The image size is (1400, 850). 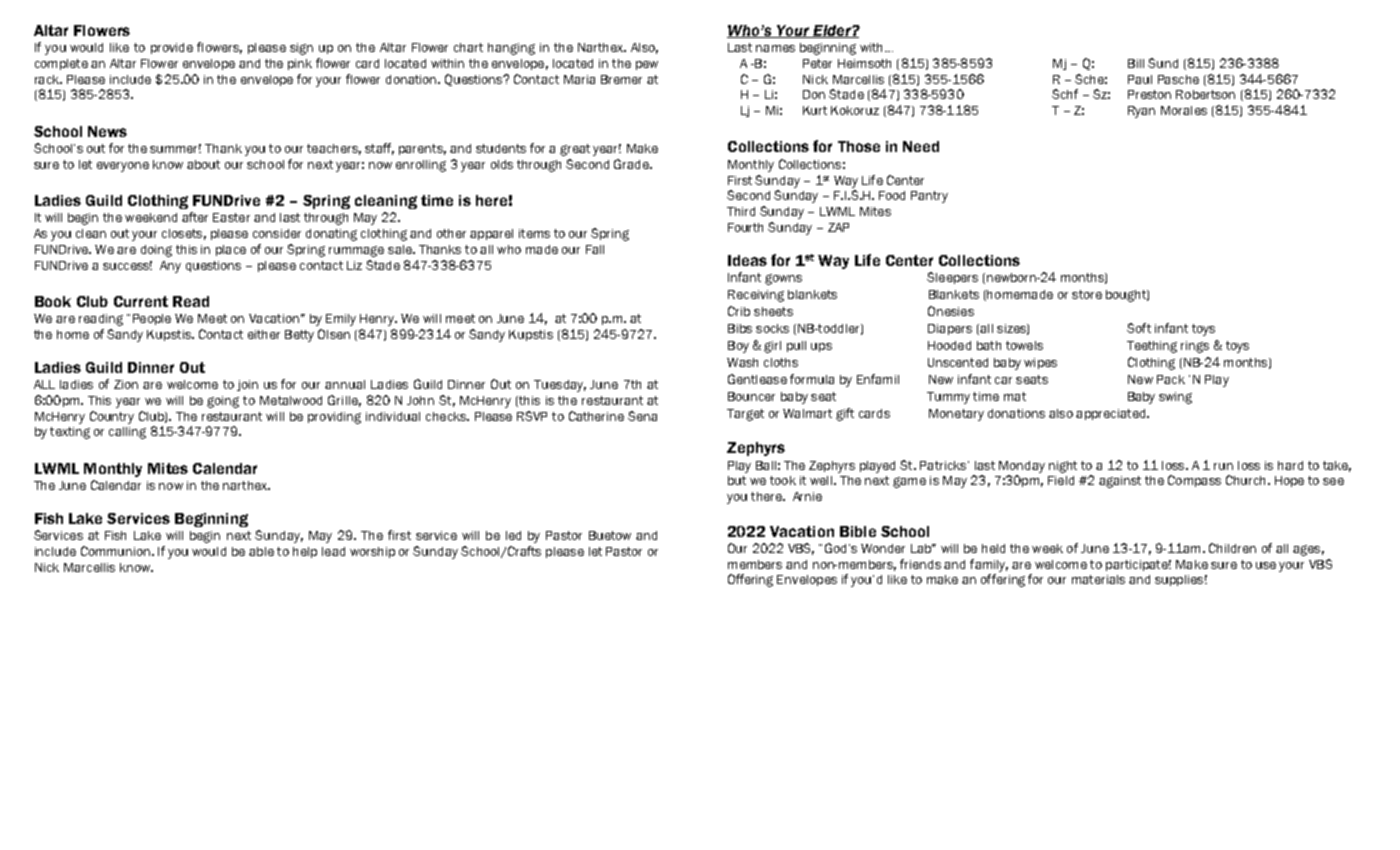 What do you see at coordinates (739, 311) in the screenshot?
I see `Crib` at bounding box center [739, 311].
